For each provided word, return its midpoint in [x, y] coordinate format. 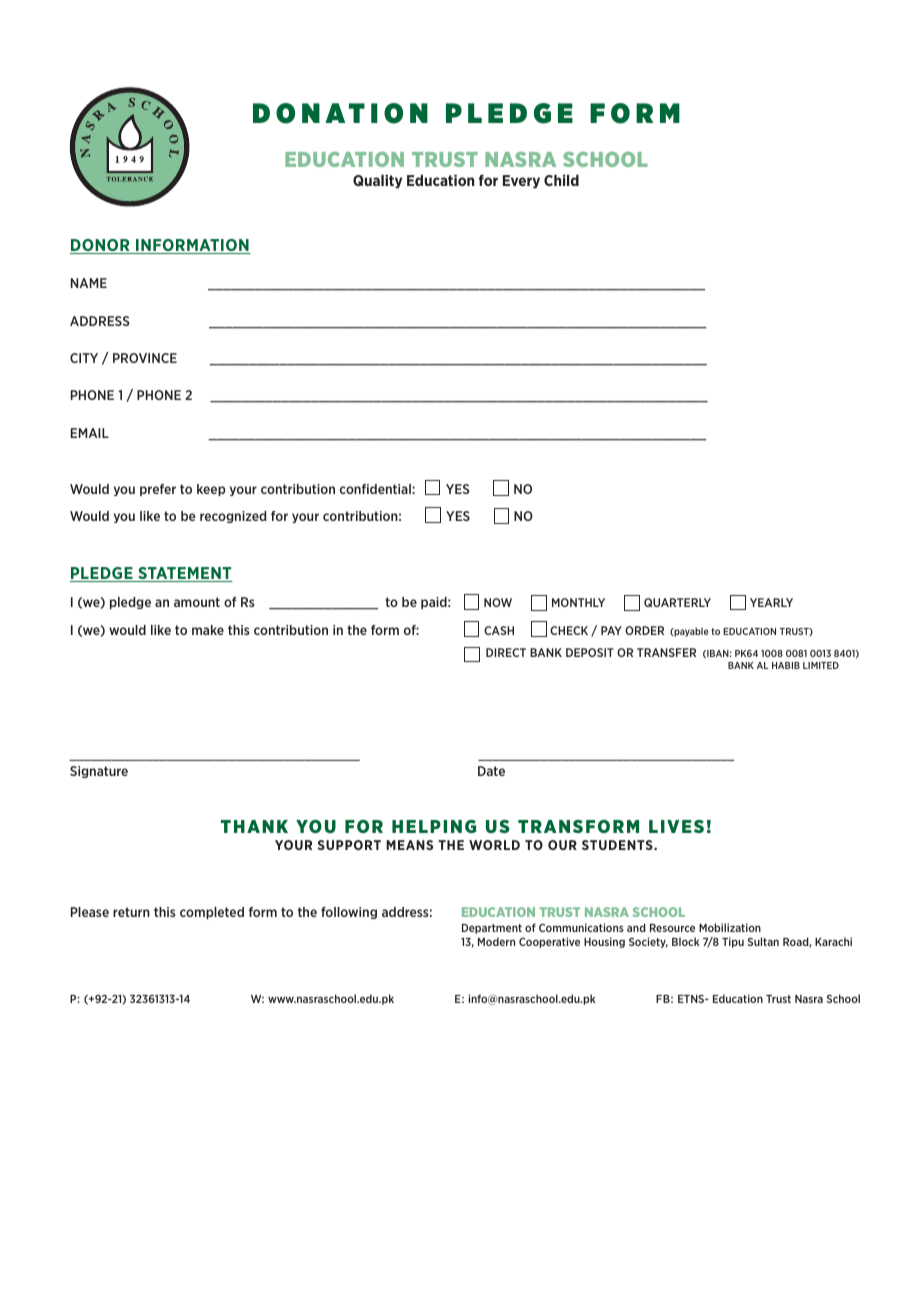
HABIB [786, 665]
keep [211, 490]
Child [561, 180]
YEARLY [771, 602]
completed [212, 913]
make [208, 630]
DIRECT [506, 652]
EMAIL [90, 433]
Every [521, 182]
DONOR [101, 246]
